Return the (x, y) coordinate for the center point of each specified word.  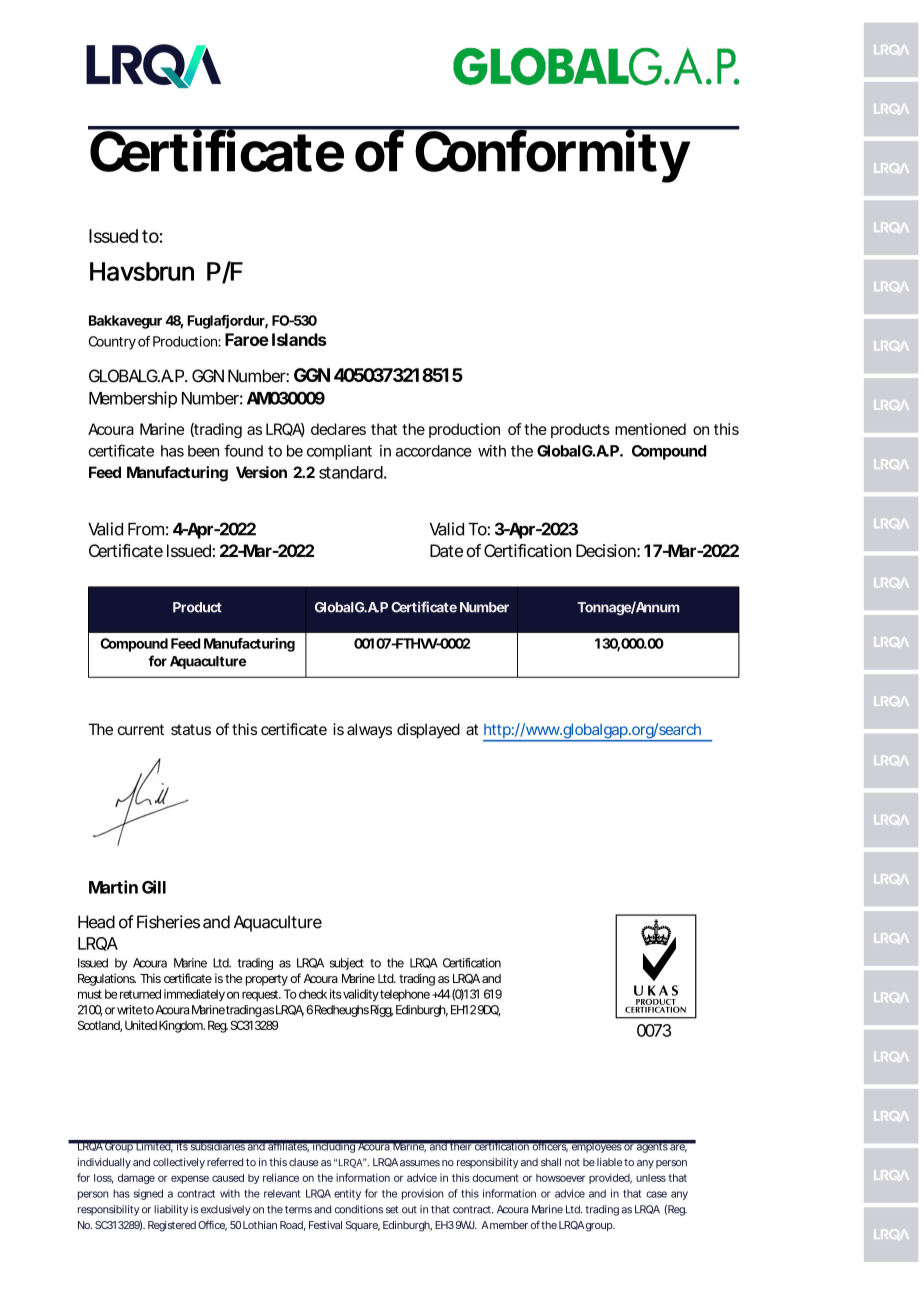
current (141, 729)
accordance (434, 451)
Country (112, 343)
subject (347, 964)
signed (148, 1194)
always (369, 731)
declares (338, 429)
